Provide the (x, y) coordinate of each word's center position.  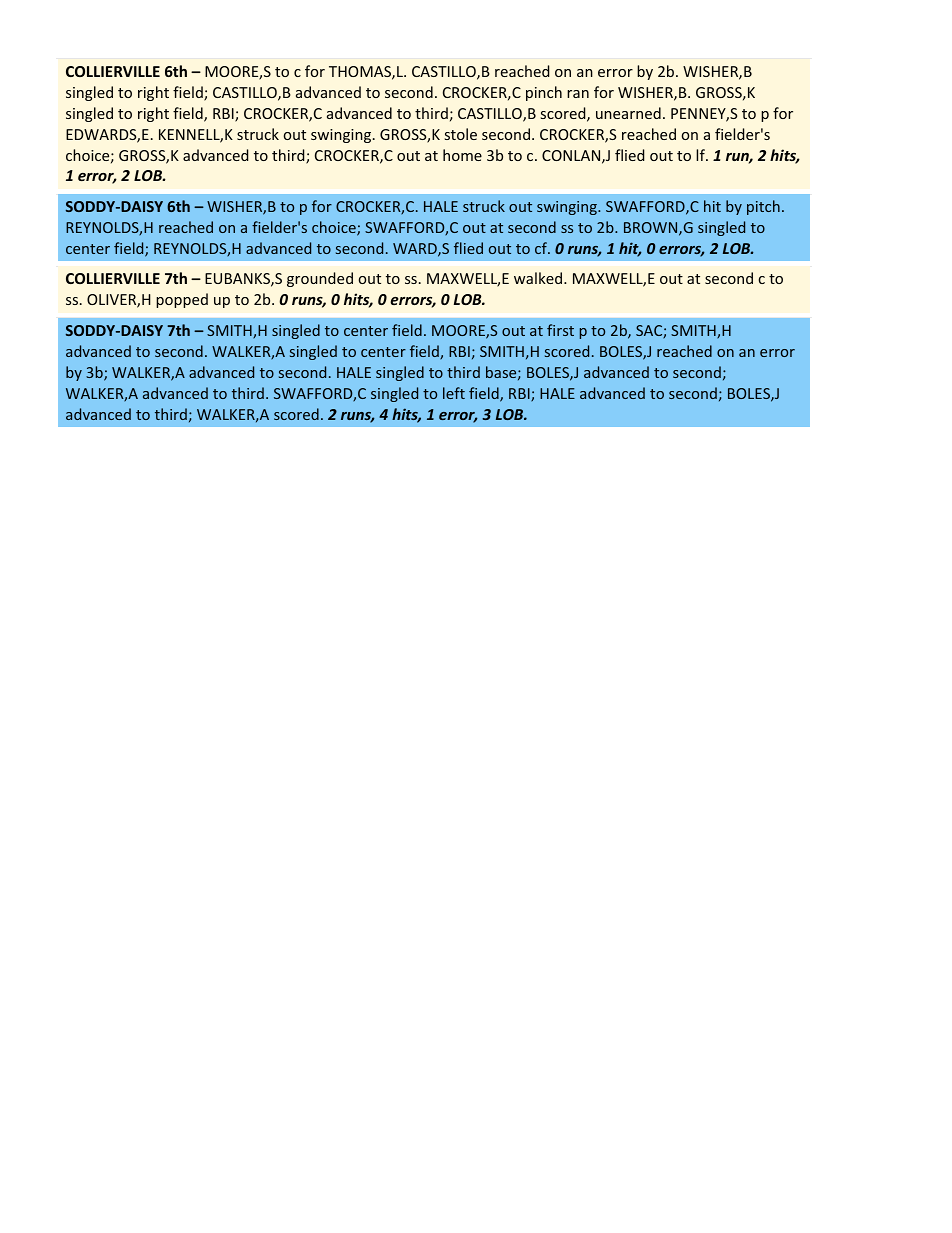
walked (539, 278)
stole (461, 134)
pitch (763, 207)
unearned (628, 113)
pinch (544, 93)
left (454, 393)
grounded (320, 279)
